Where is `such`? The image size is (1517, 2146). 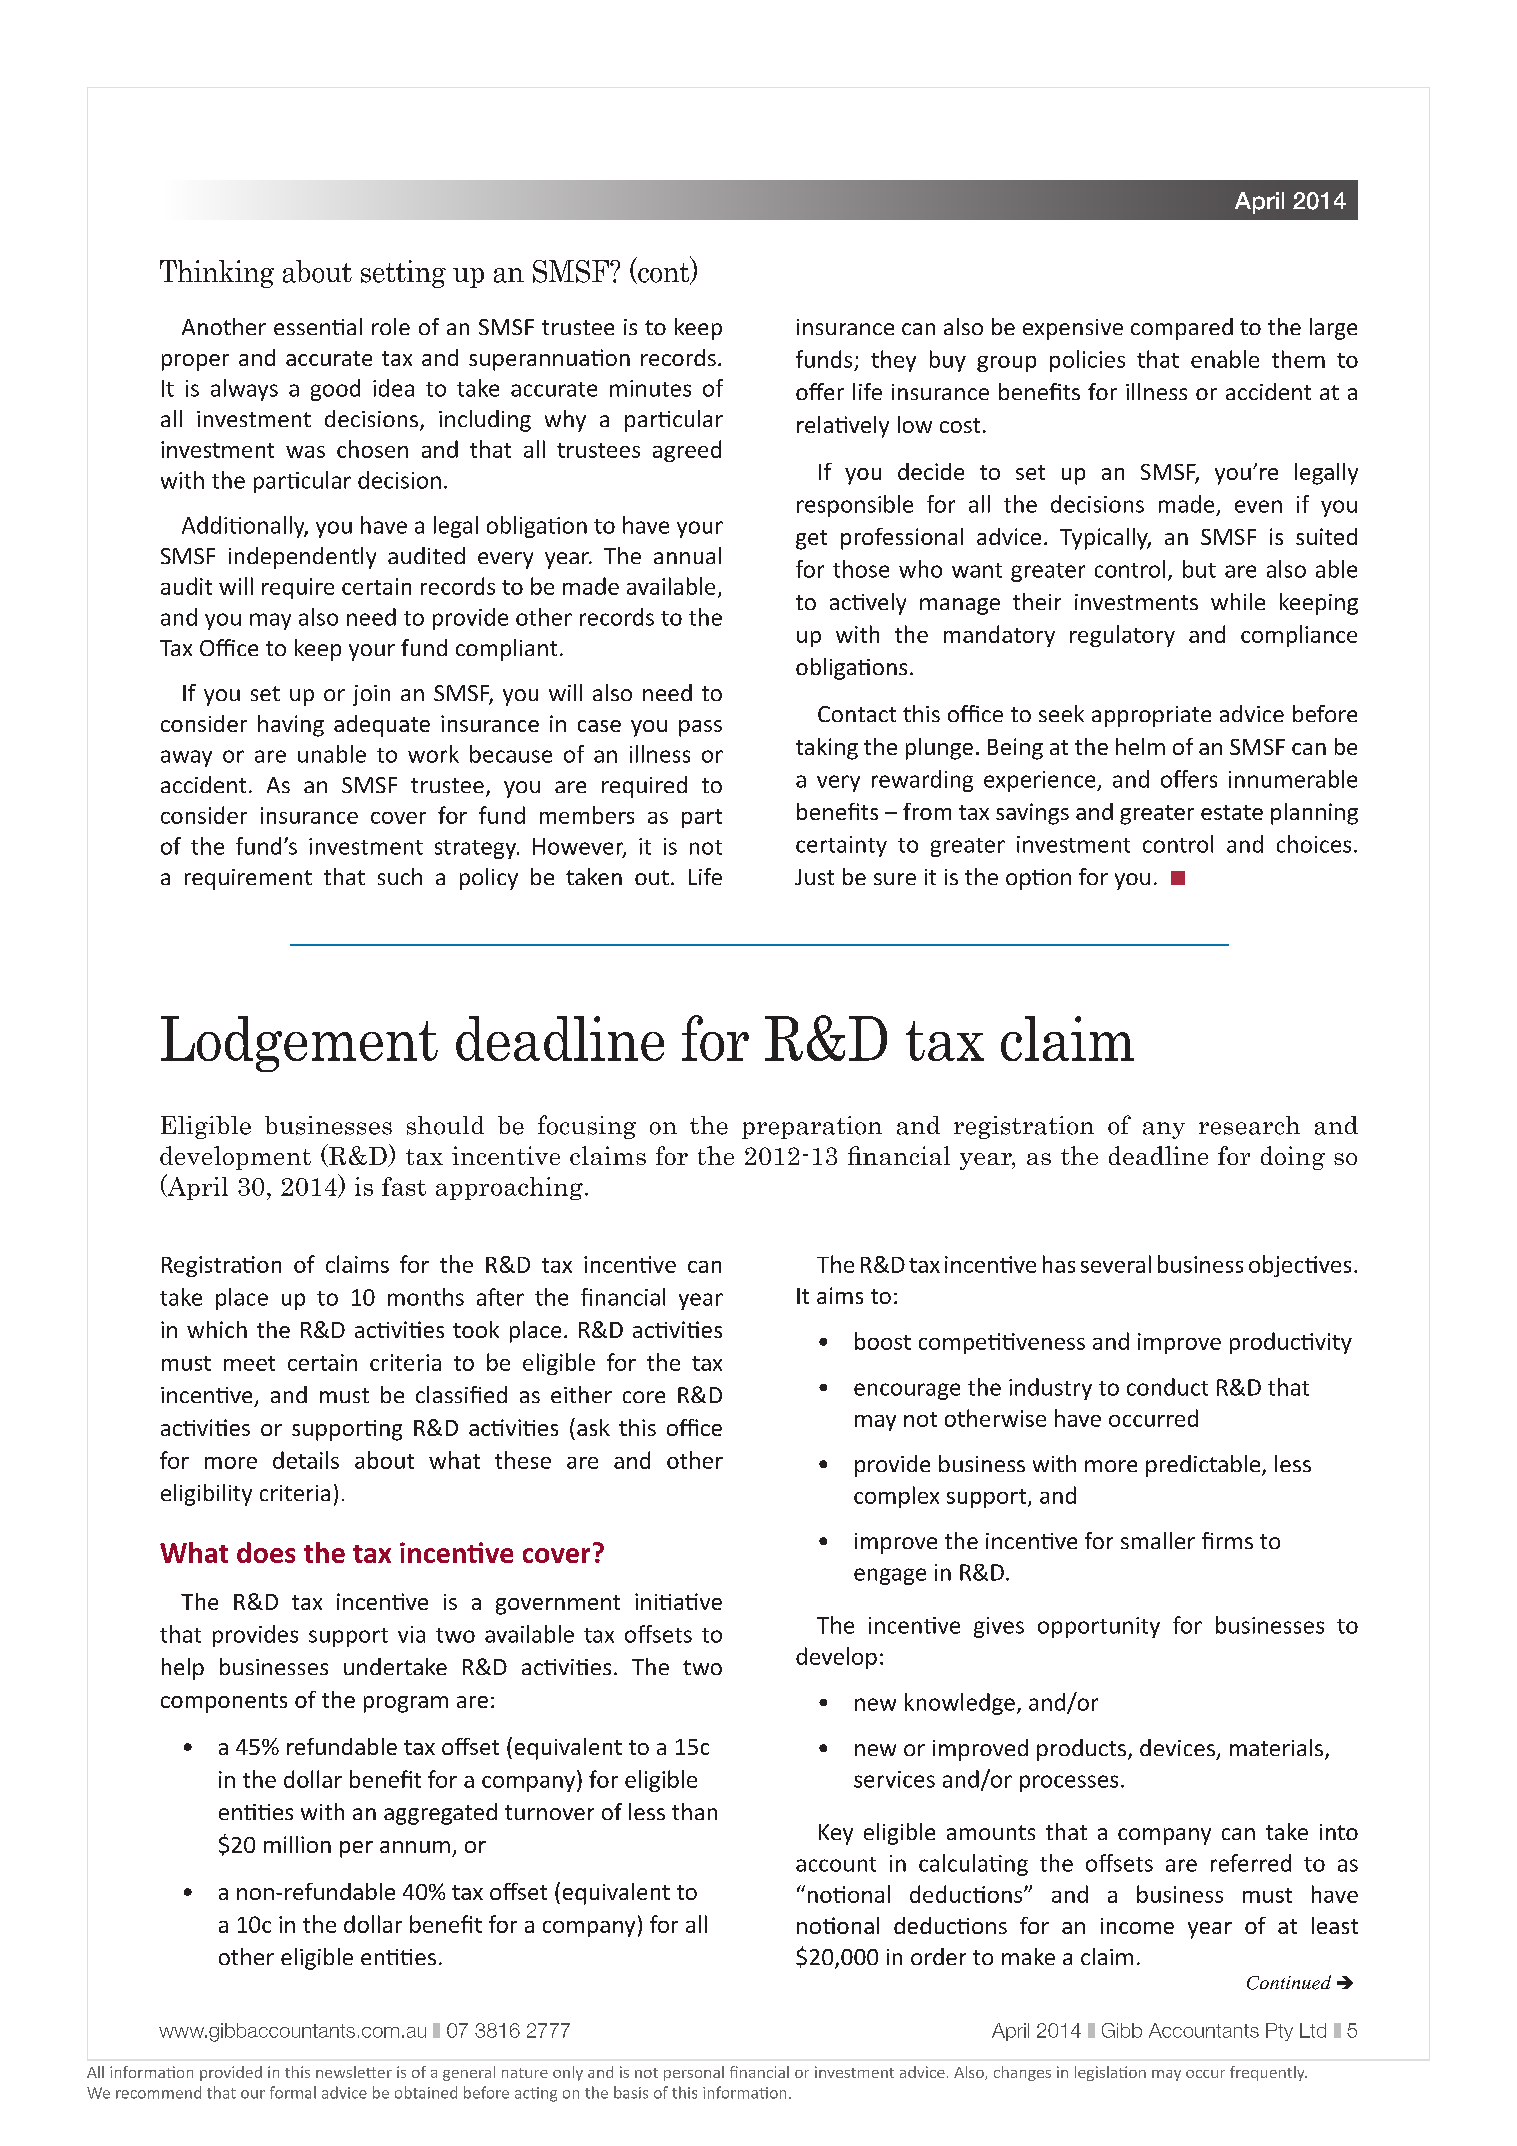 such is located at coordinates (400, 876).
